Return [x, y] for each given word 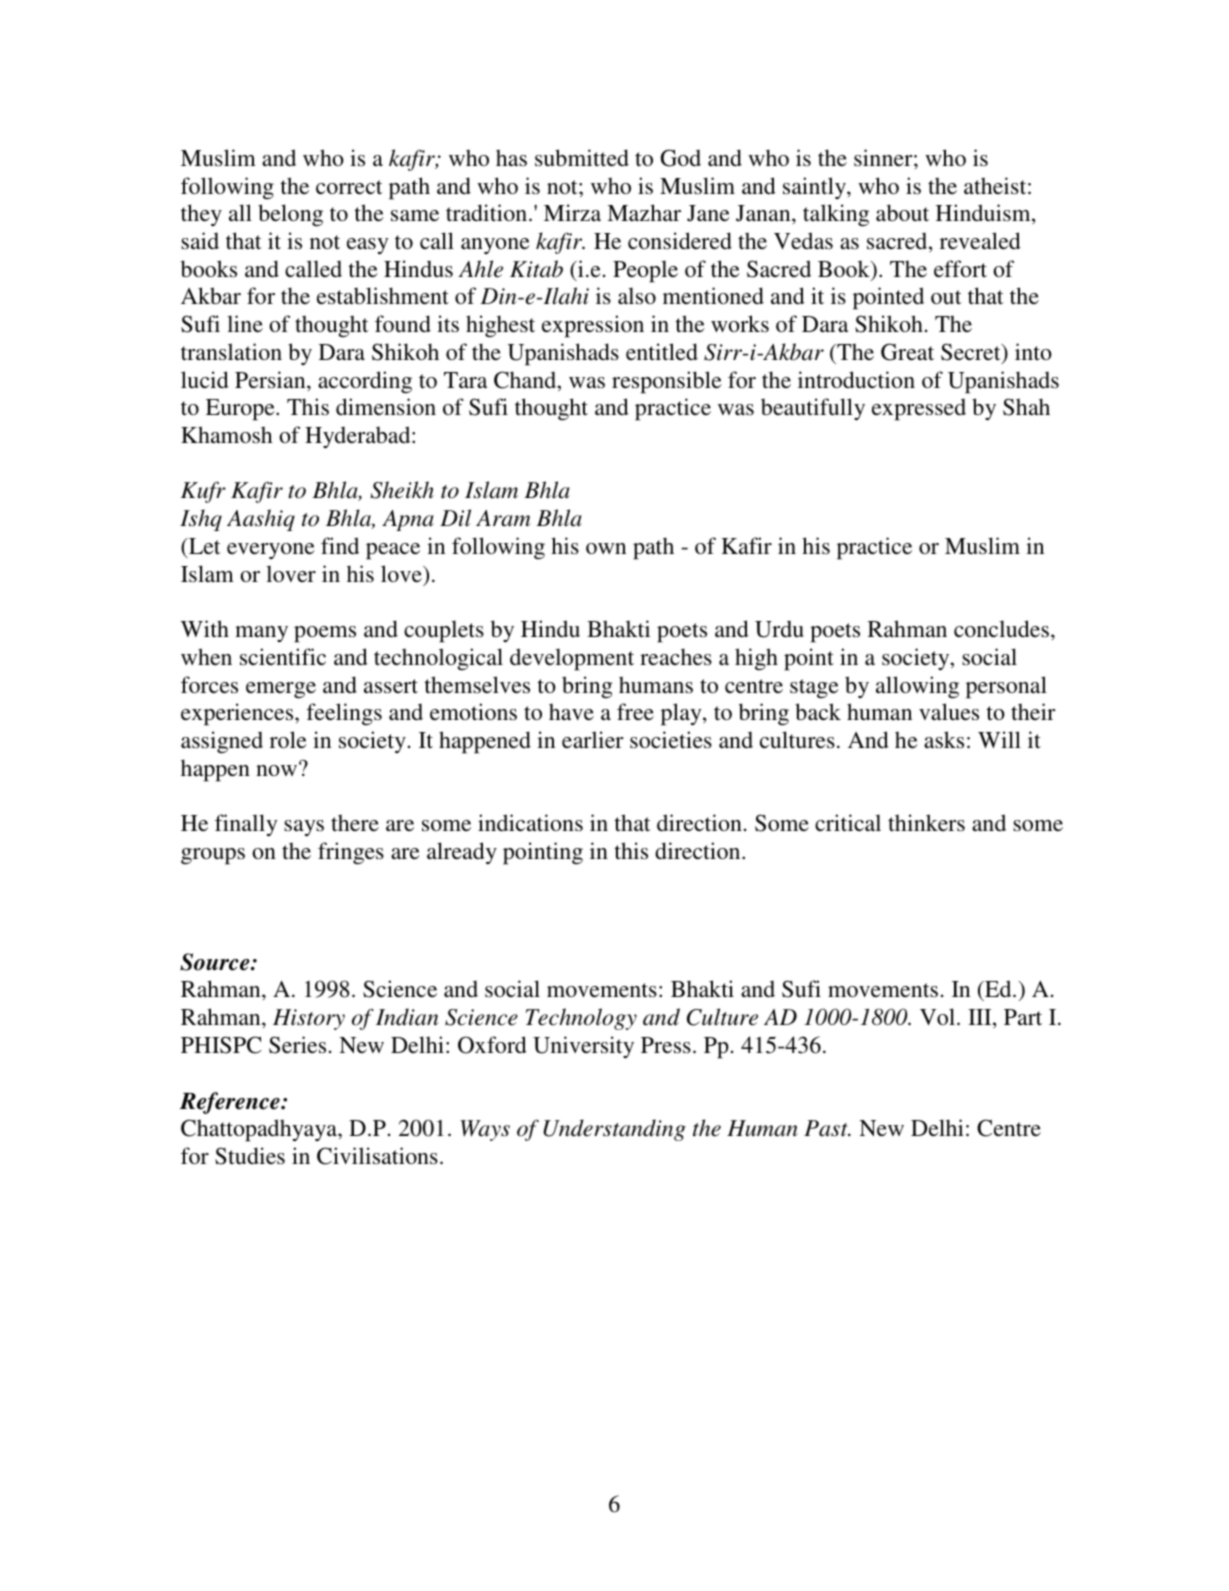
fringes [351, 853]
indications [530, 822]
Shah [1026, 407]
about [902, 212]
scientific [283, 657]
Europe [241, 410]
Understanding [614, 1130]
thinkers [926, 822]
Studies [250, 1156]
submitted [582, 157]
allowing [917, 687]
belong [290, 215]
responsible [667, 382]
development [572, 659]
